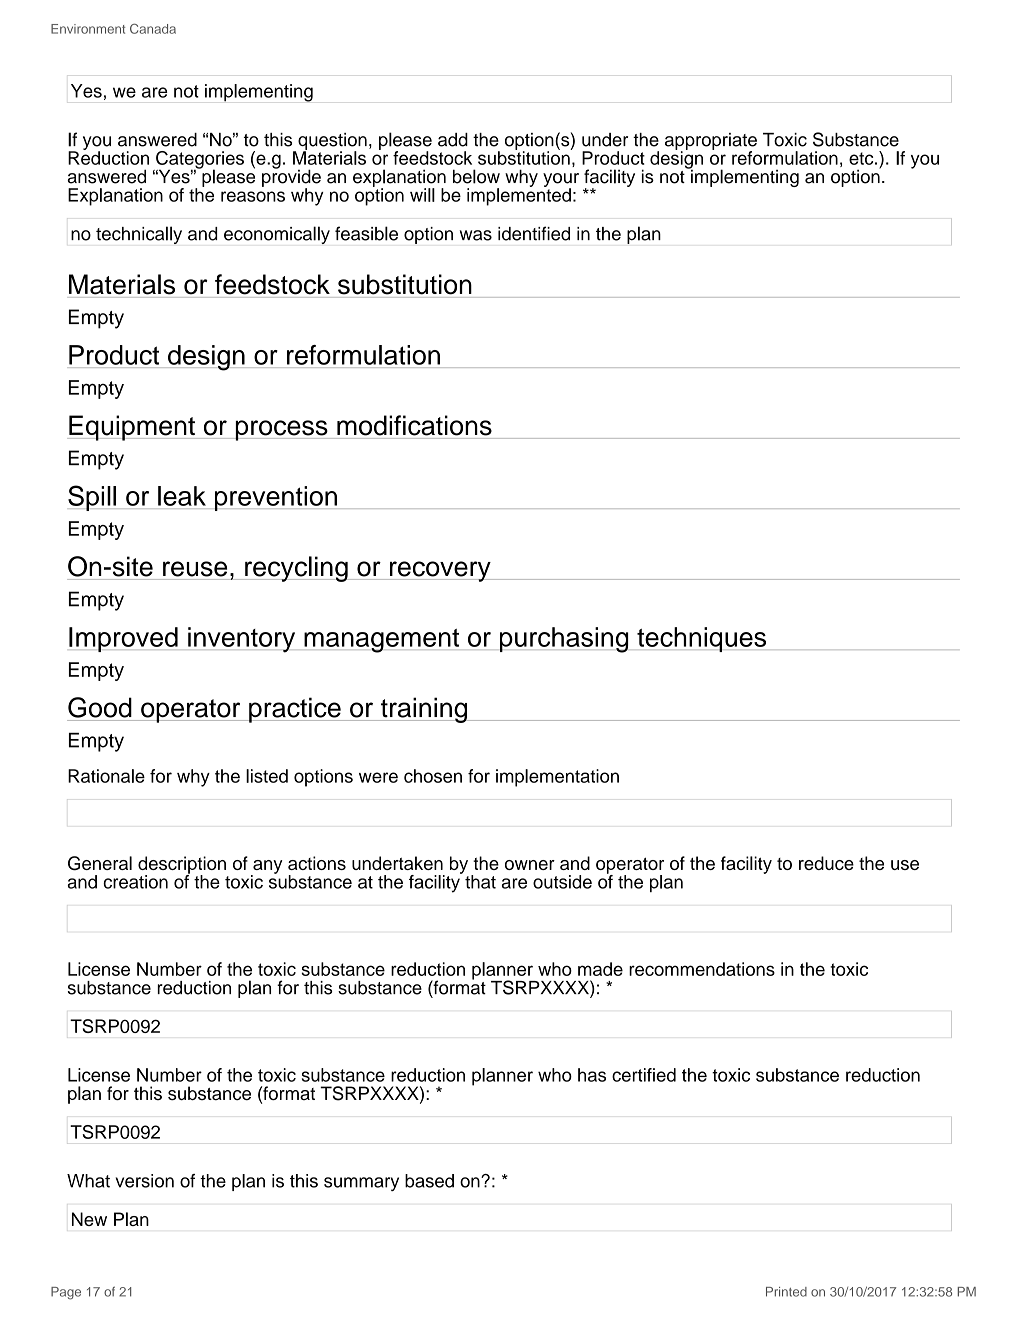 The height and width of the screenshot is (1330, 1027). Describe the element at coordinates (826, 863) in the screenshot. I see `reduce` at that location.
